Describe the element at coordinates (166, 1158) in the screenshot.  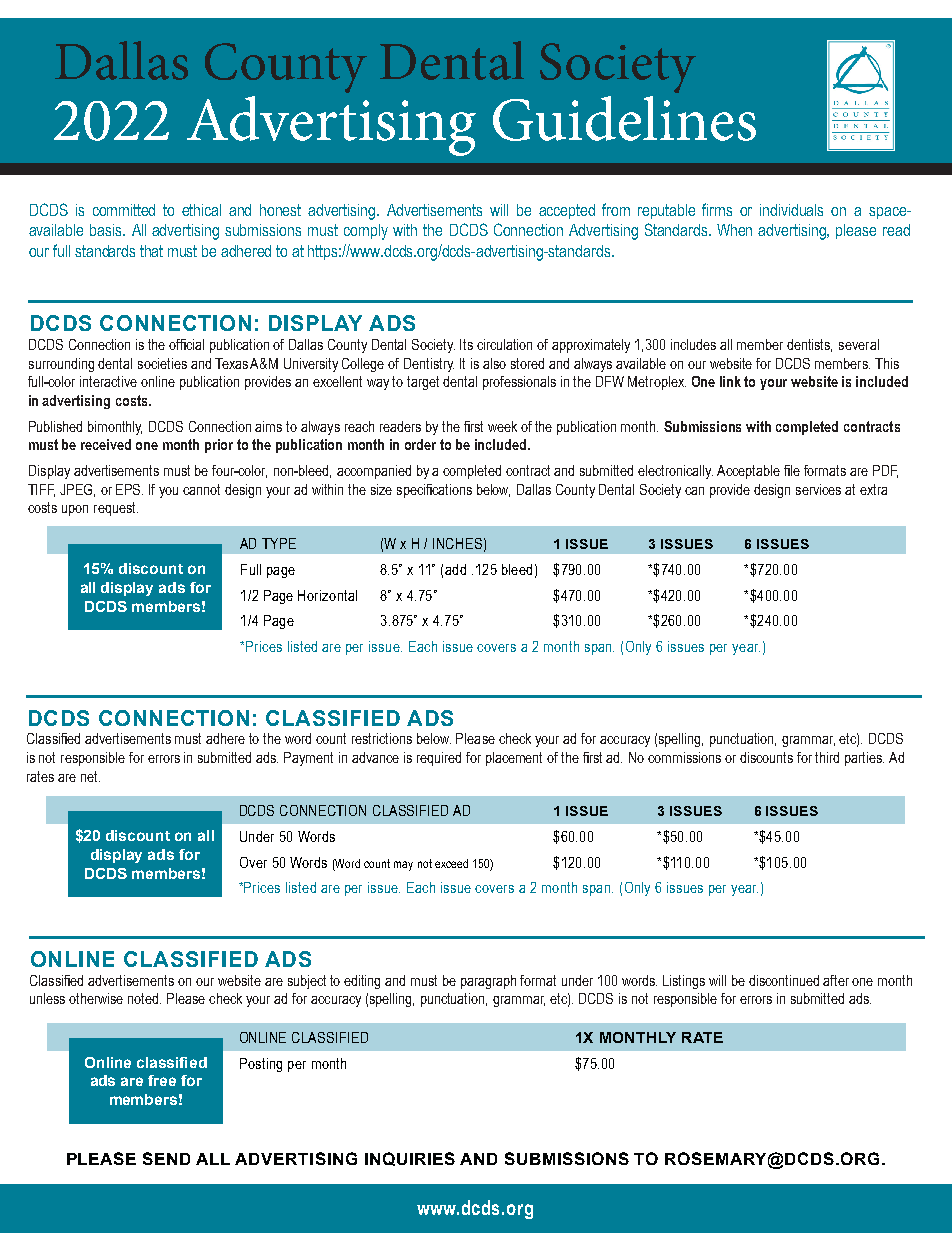
I see `SEND` at that location.
